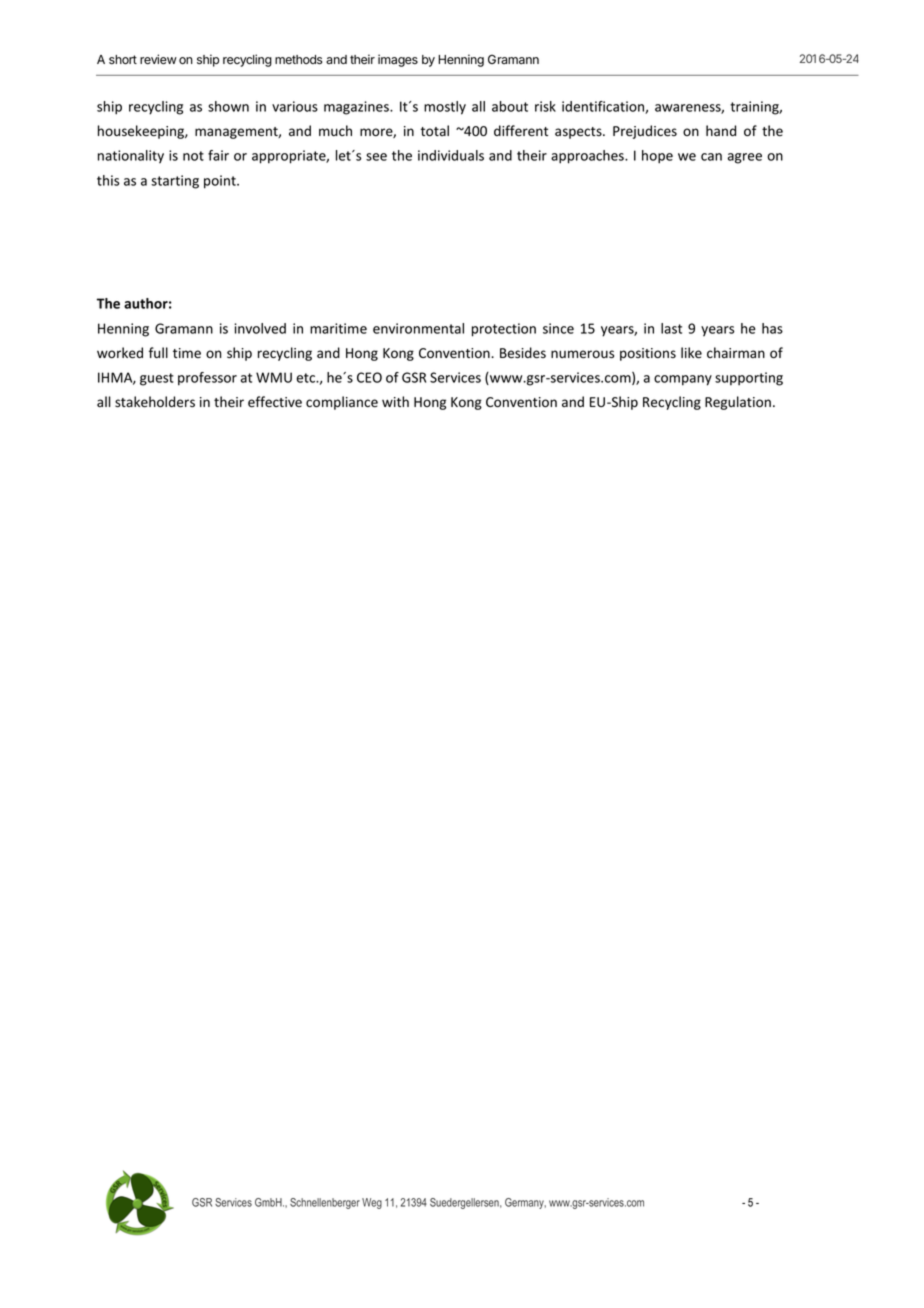  Describe the element at coordinates (738, 403) in the page. I see `Regulation` at that location.
